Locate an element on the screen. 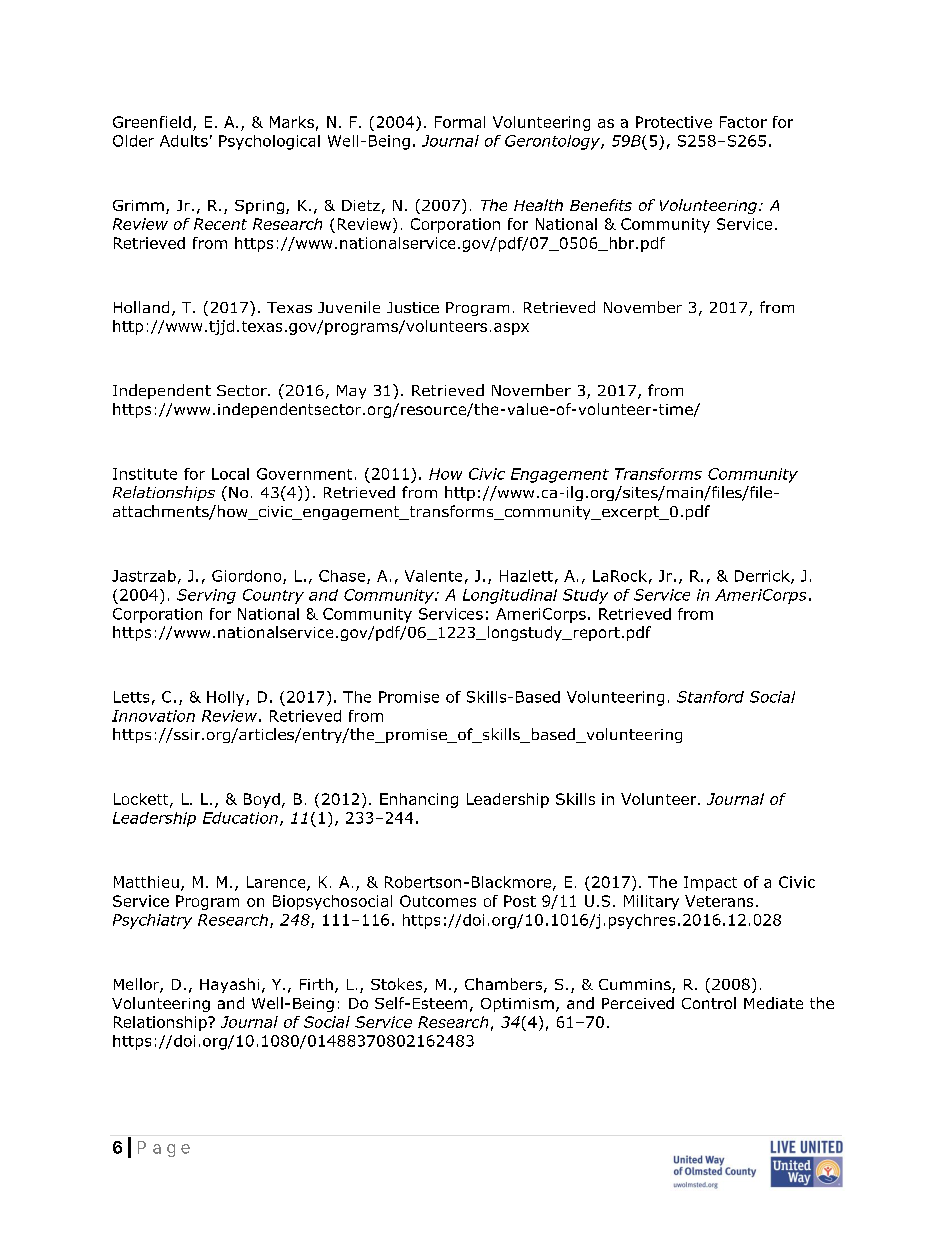  Enhancing is located at coordinates (419, 800).
